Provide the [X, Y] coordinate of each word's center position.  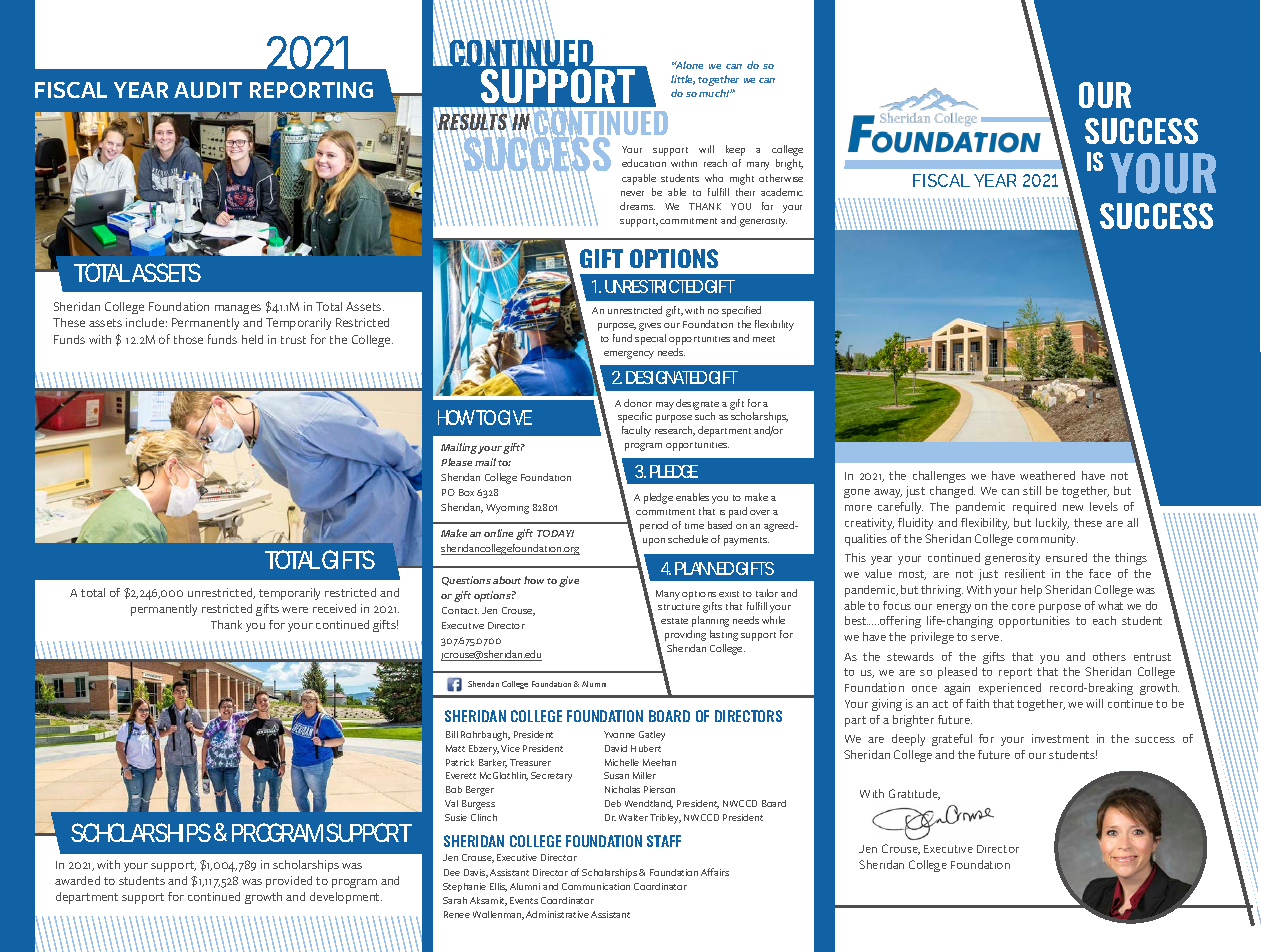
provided [289, 882]
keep [735, 150]
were [295, 610]
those [188, 339]
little [683, 80]
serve [986, 638]
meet [764, 339]
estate [674, 621]
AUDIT [208, 90]
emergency [629, 355]
